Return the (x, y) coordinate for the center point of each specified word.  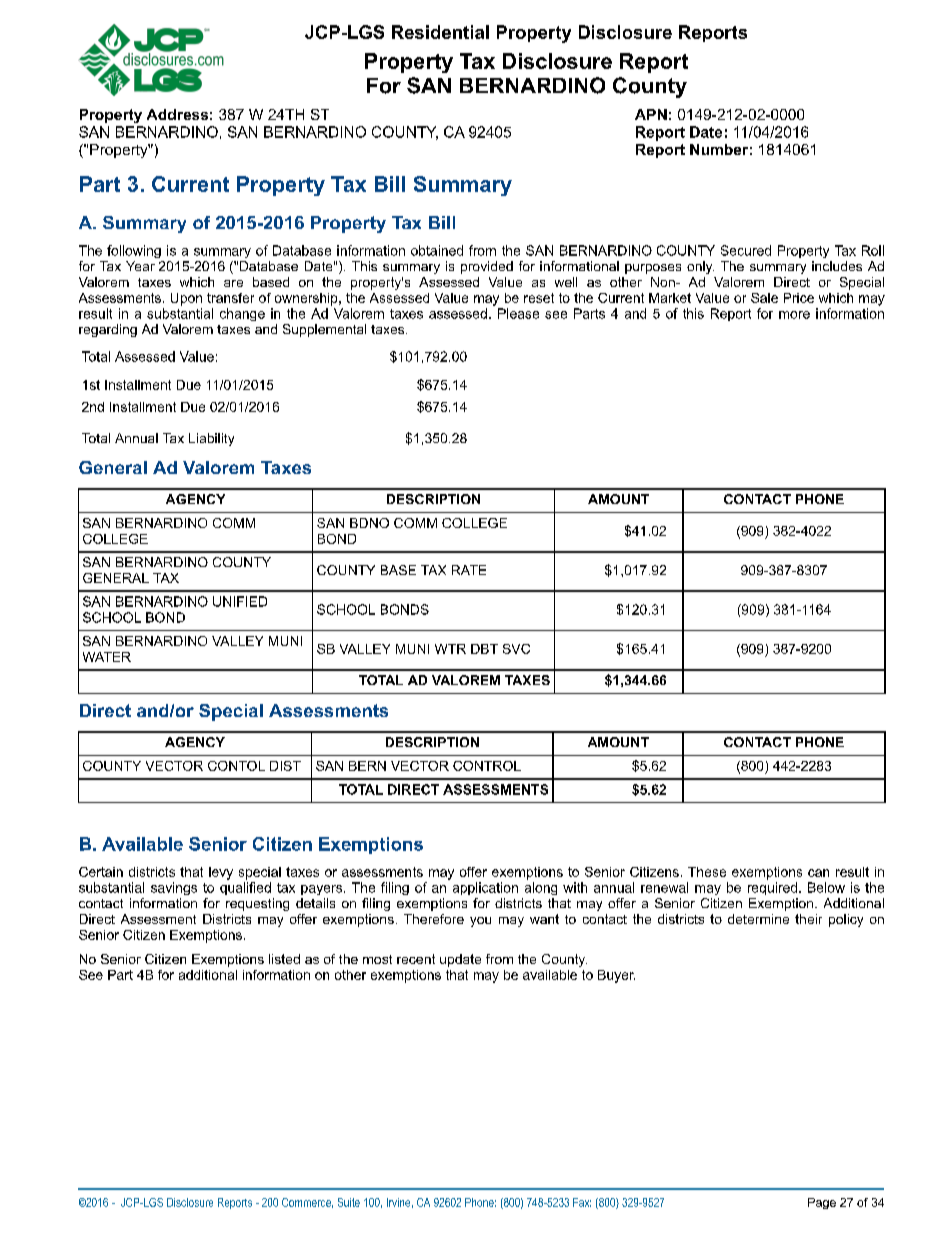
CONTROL (487, 766)
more (794, 315)
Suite (349, 1202)
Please (518, 313)
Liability (211, 439)
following (134, 251)
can (818, 873)
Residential (440, 32)
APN (651, 114)
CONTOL (236, 766)
